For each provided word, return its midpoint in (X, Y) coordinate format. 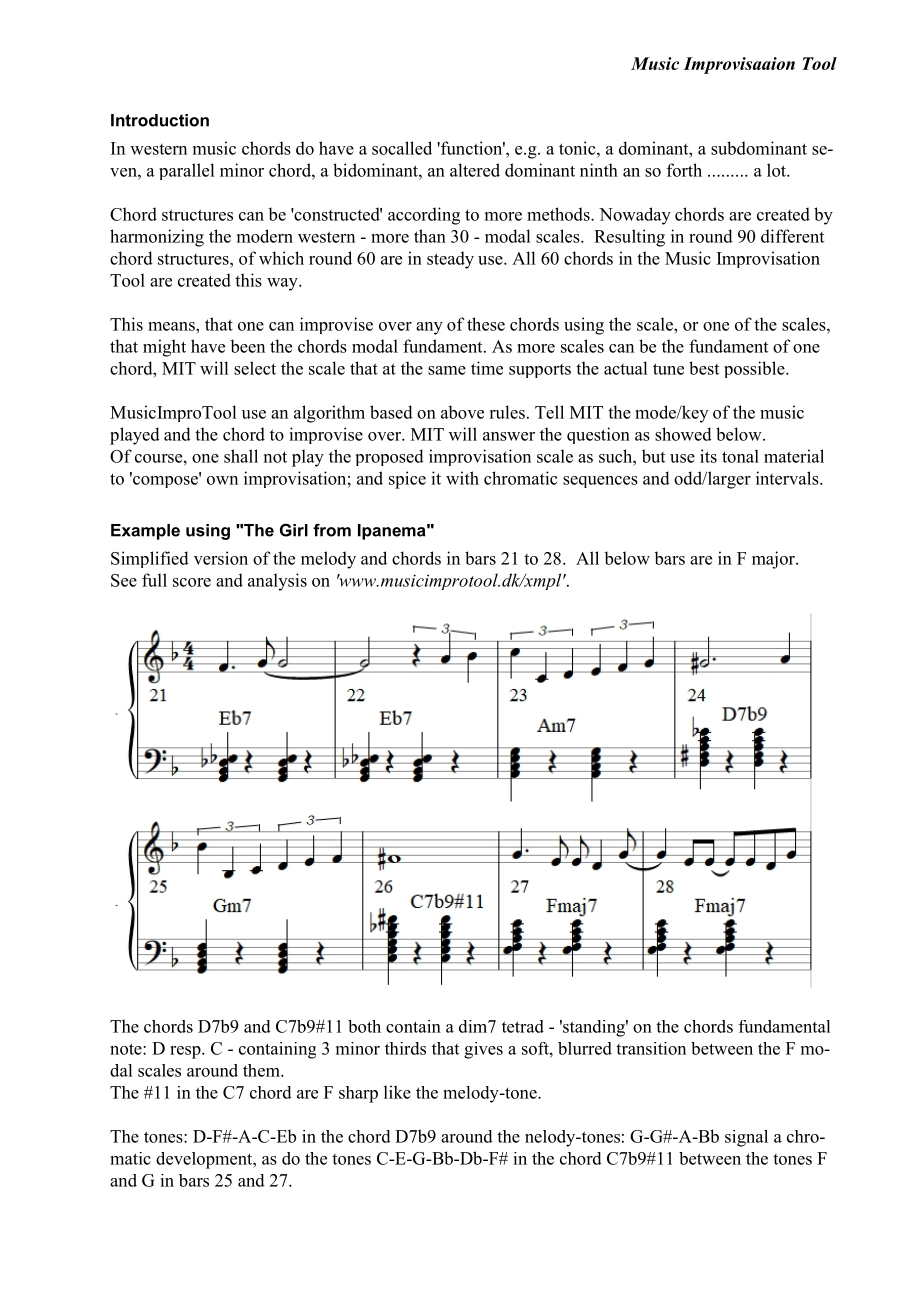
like (397, 1092)
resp (186, 1052)
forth (684, 170)
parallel (186, 171)
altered (475, 170)
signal (746, 1138)
